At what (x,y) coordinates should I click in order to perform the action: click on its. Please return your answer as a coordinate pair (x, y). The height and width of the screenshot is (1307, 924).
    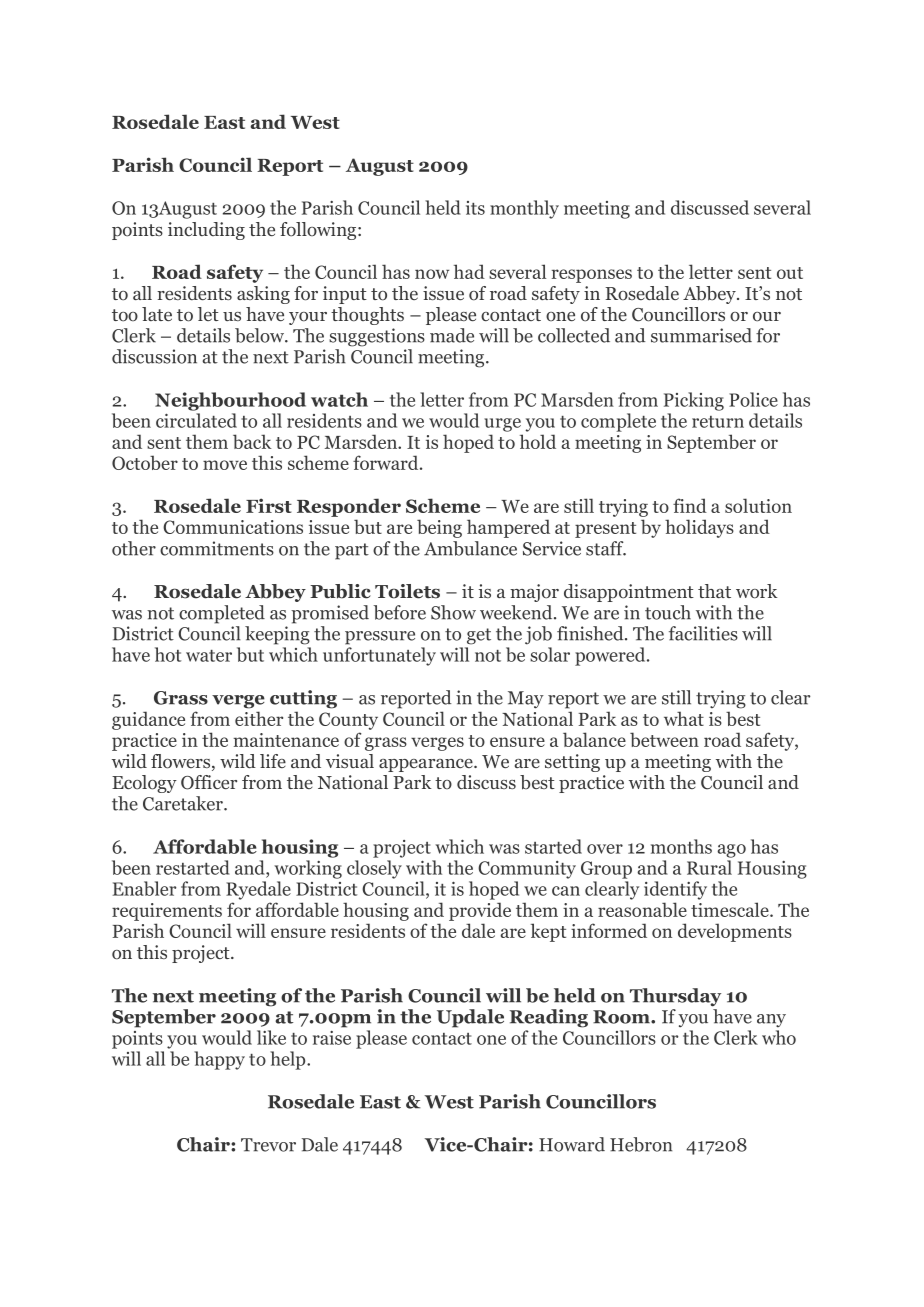
    Looking at the image, I should click on (475, 208).
